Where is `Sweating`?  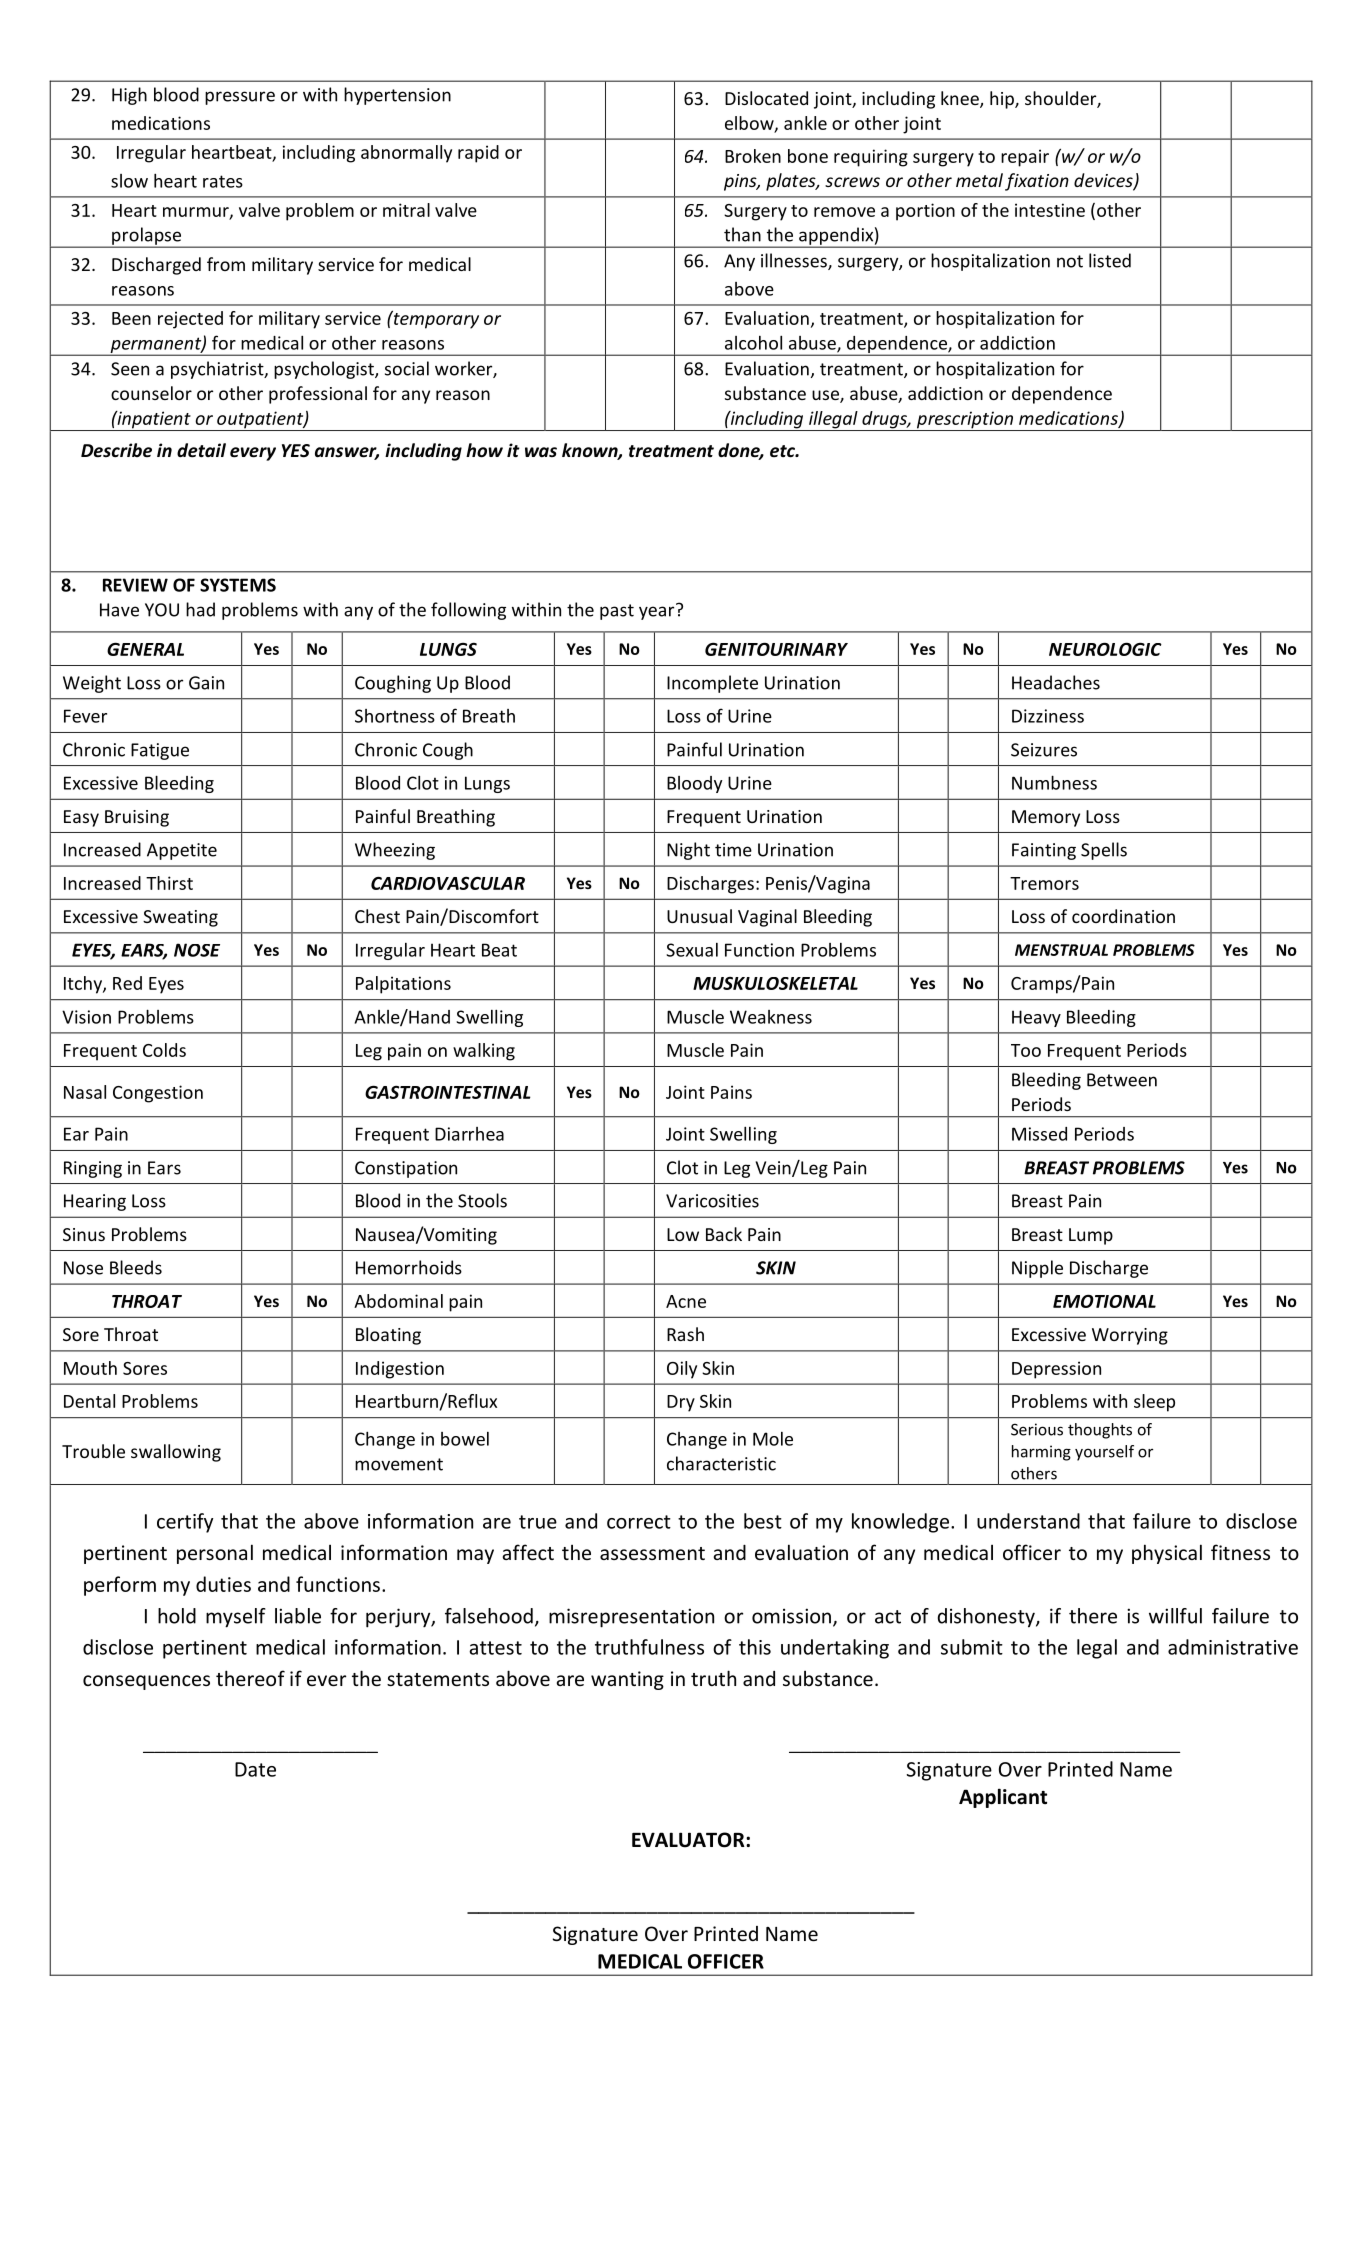
Sweating is located at coordinates (180, 918).
